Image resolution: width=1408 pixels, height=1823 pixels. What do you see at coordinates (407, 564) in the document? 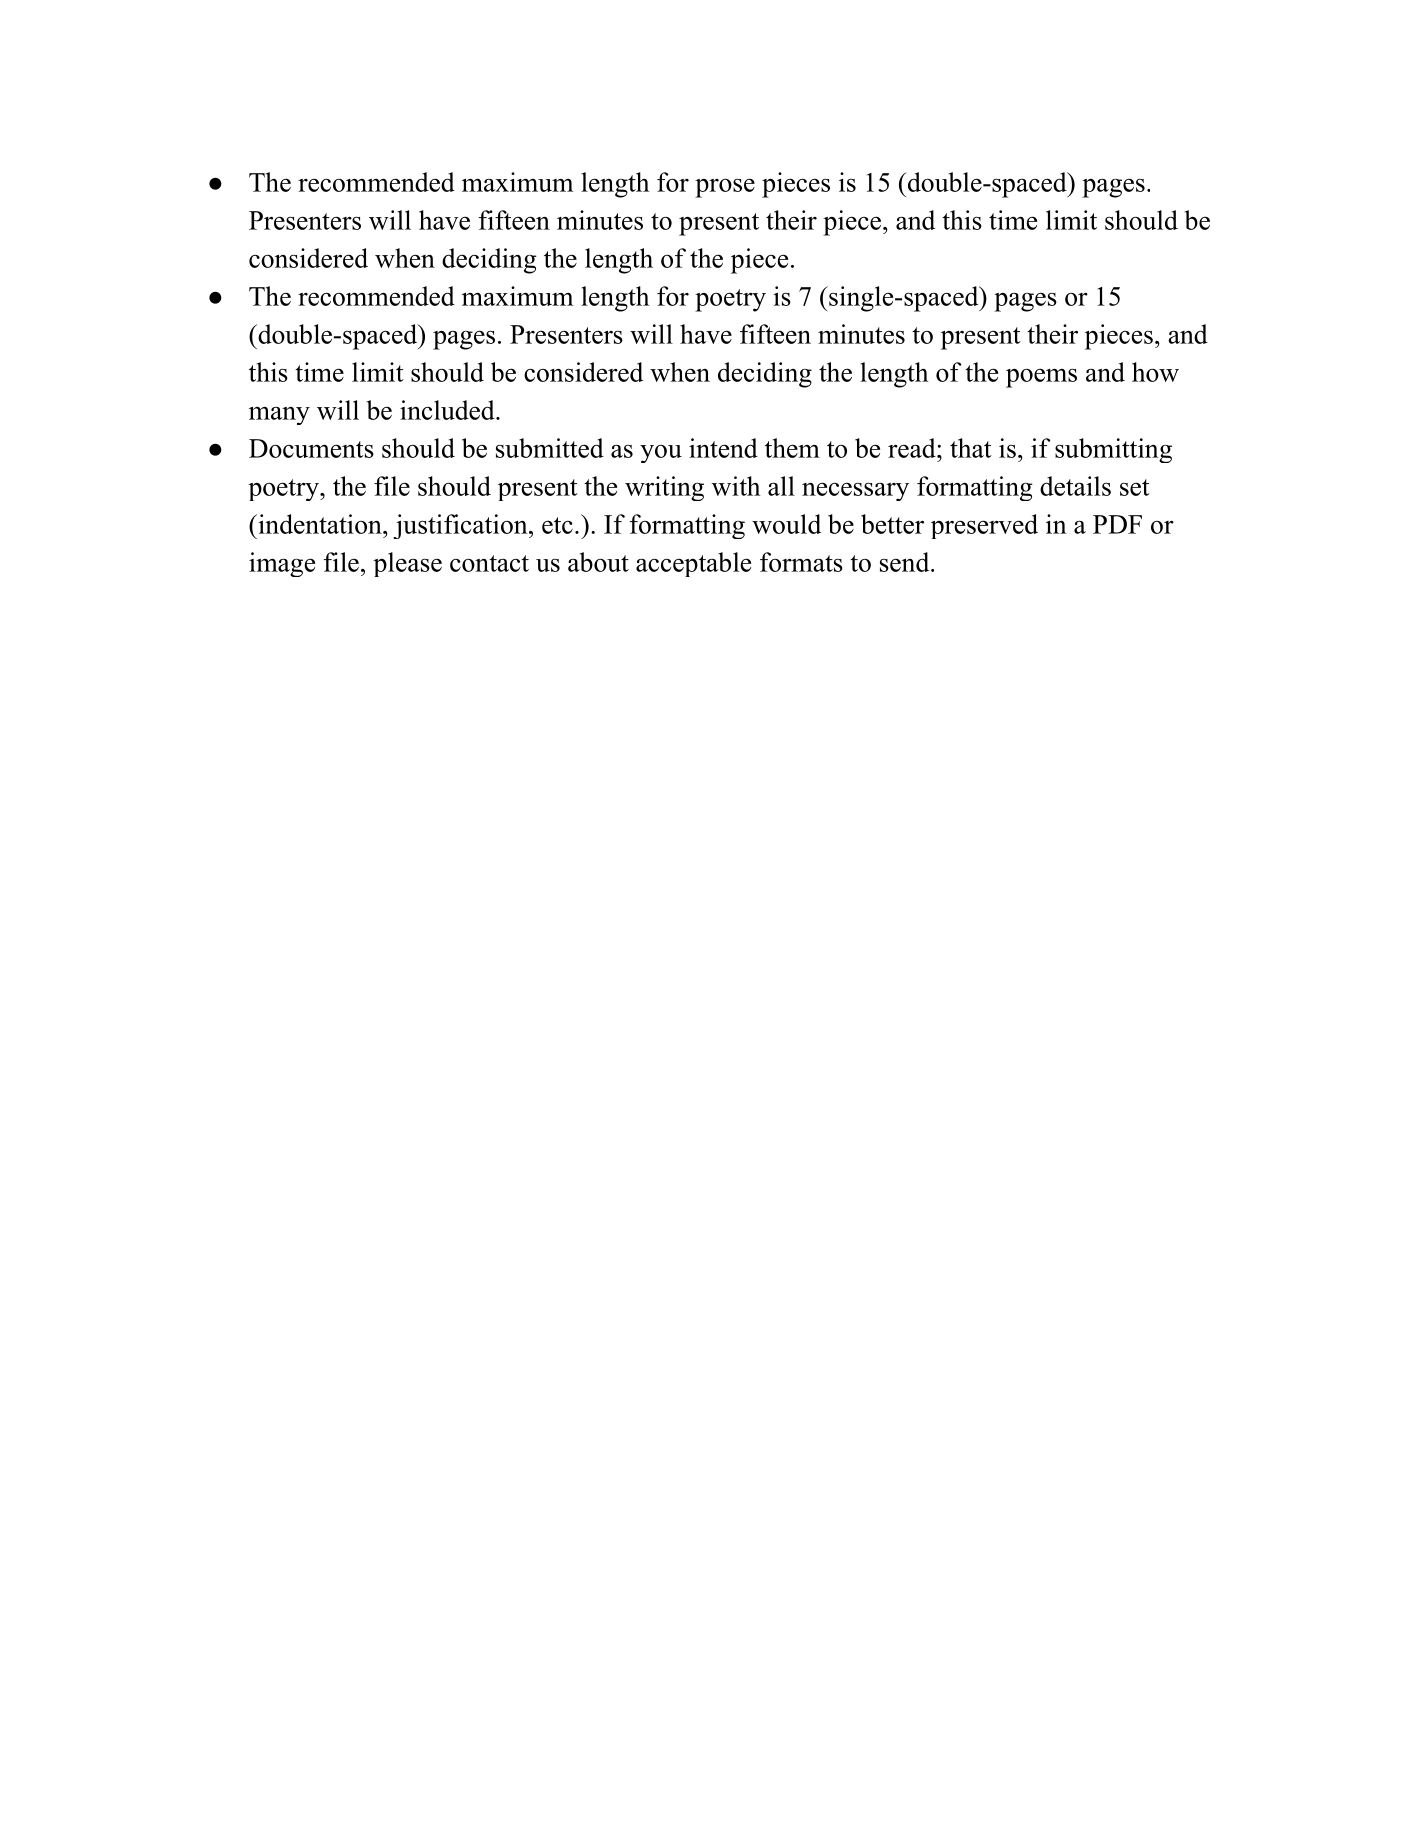
I see `please` at bounding box center [407, 564].
